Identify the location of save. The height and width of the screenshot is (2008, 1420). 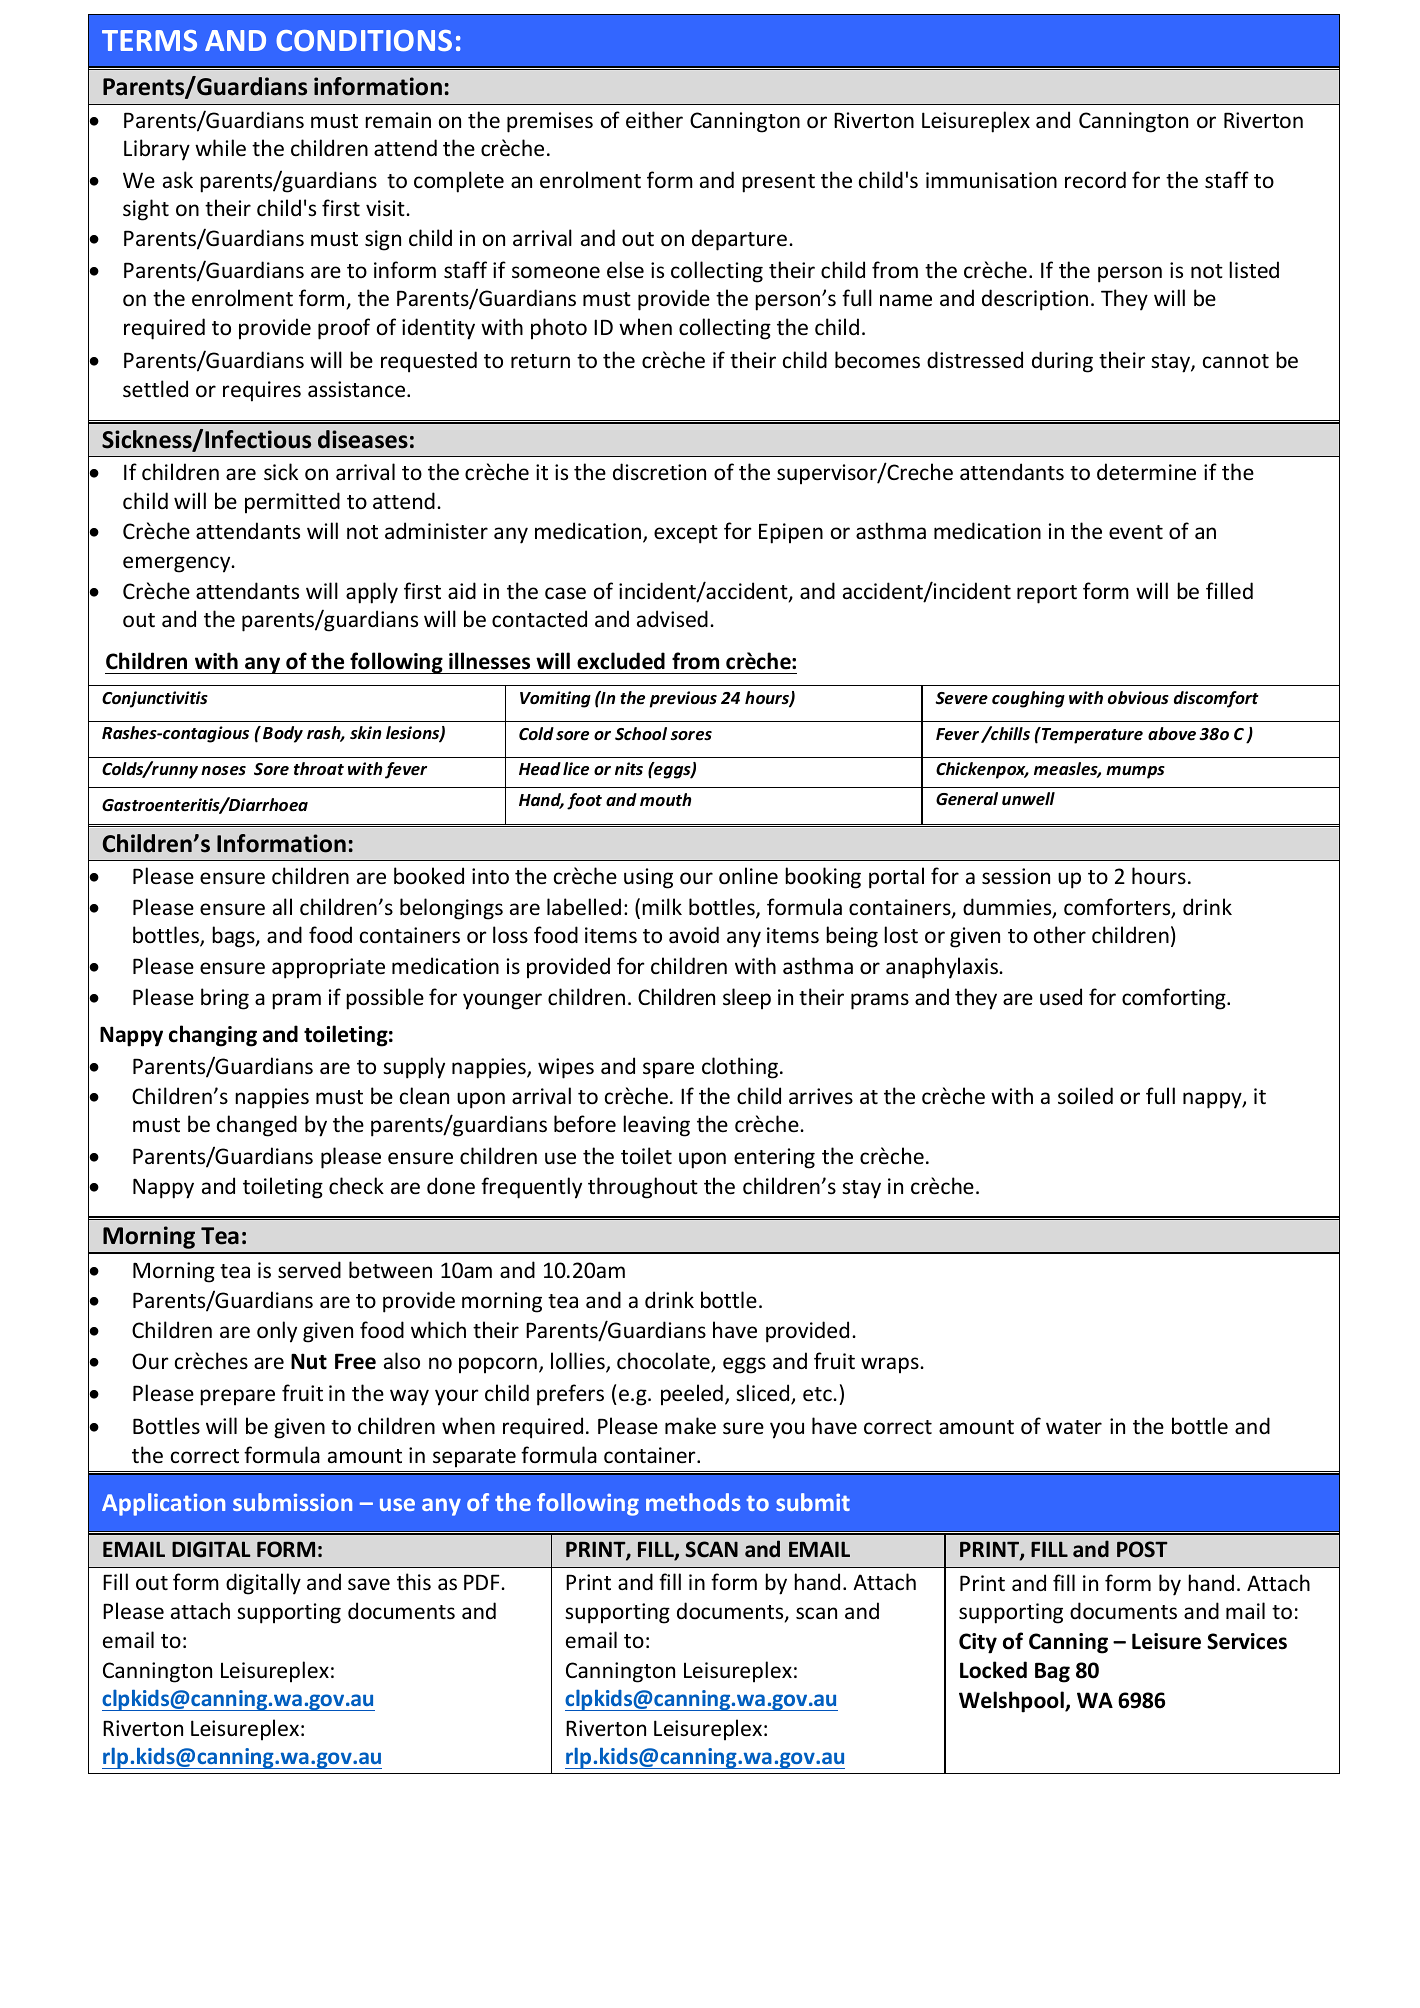
(369, 1584).
